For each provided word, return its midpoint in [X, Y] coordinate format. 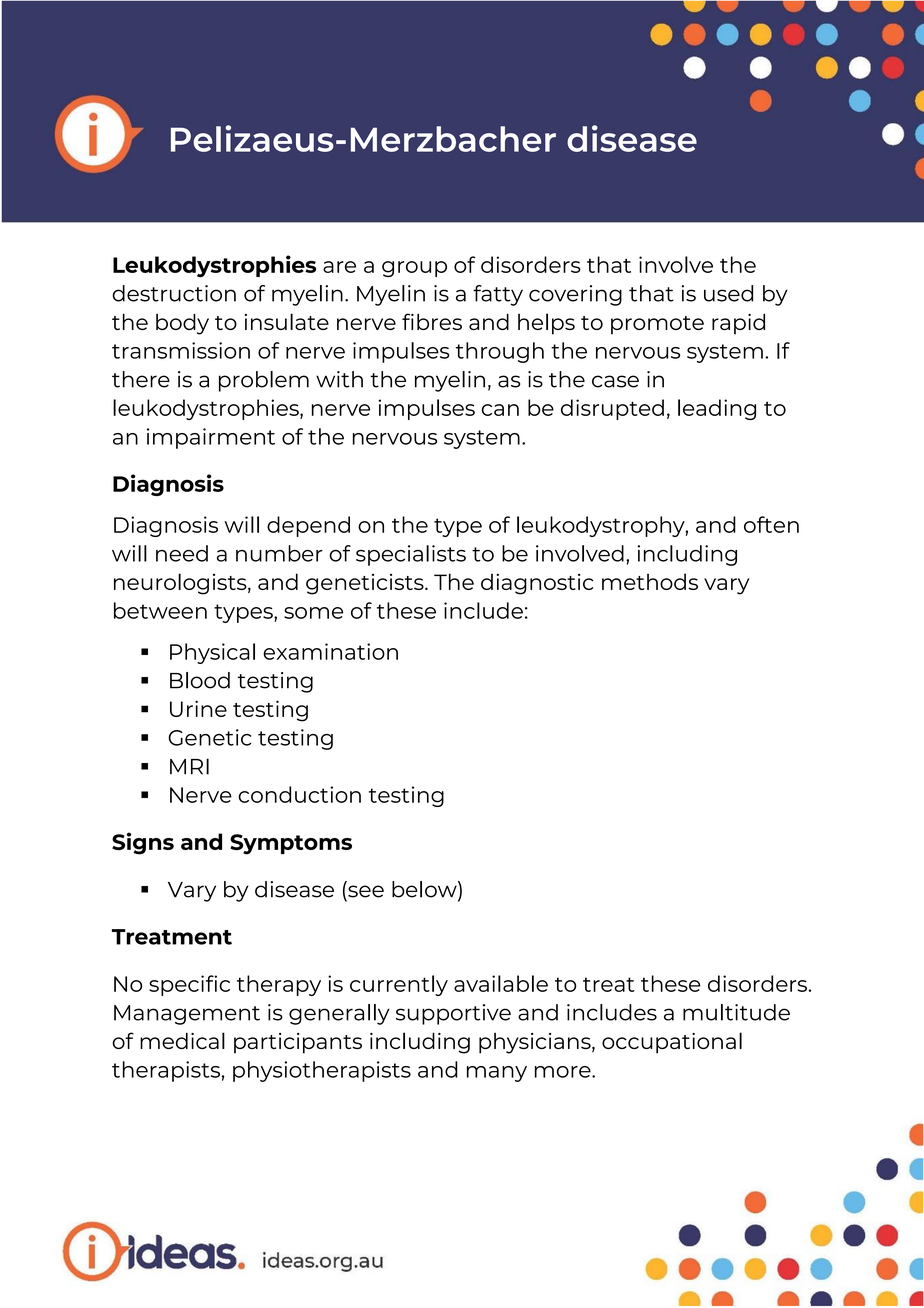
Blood [200, 680]
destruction [174, 293]
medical [182, 1040]
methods [650, 581]
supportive [453, 1014]
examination [330, 651]
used [728, 293]
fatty [498, 295]
